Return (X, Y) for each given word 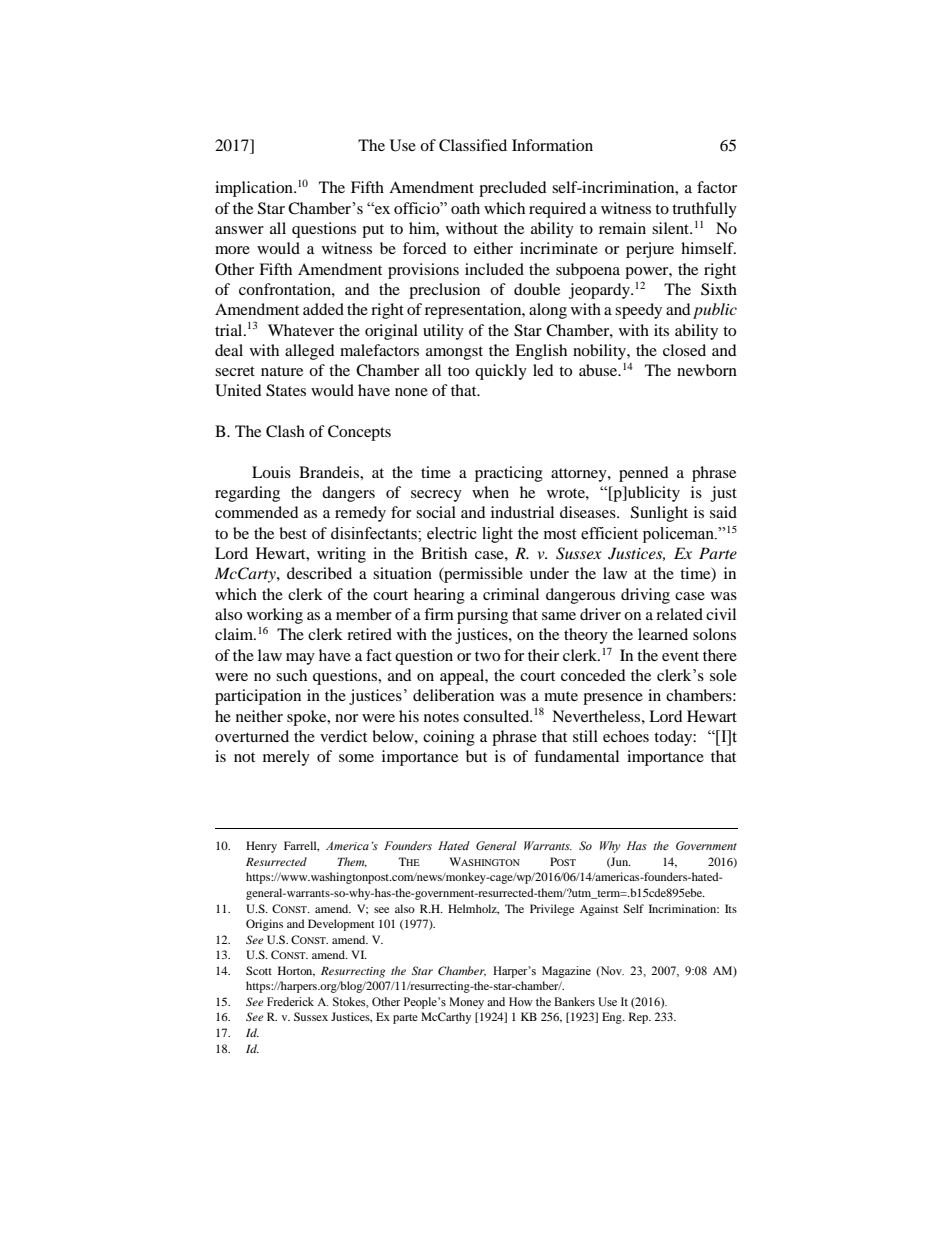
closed (684, 350)
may (300, 659)
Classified (473, 145)
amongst (454, 353)
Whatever (301, 330)
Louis (271, 472)
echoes (626, 736)
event (680, 656)
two (487, 656)
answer (239, 230)
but (476, 756)
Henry (261, 847)
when (490, 492)
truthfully (704, 210)
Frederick (290, 1001)
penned (644, 474)
